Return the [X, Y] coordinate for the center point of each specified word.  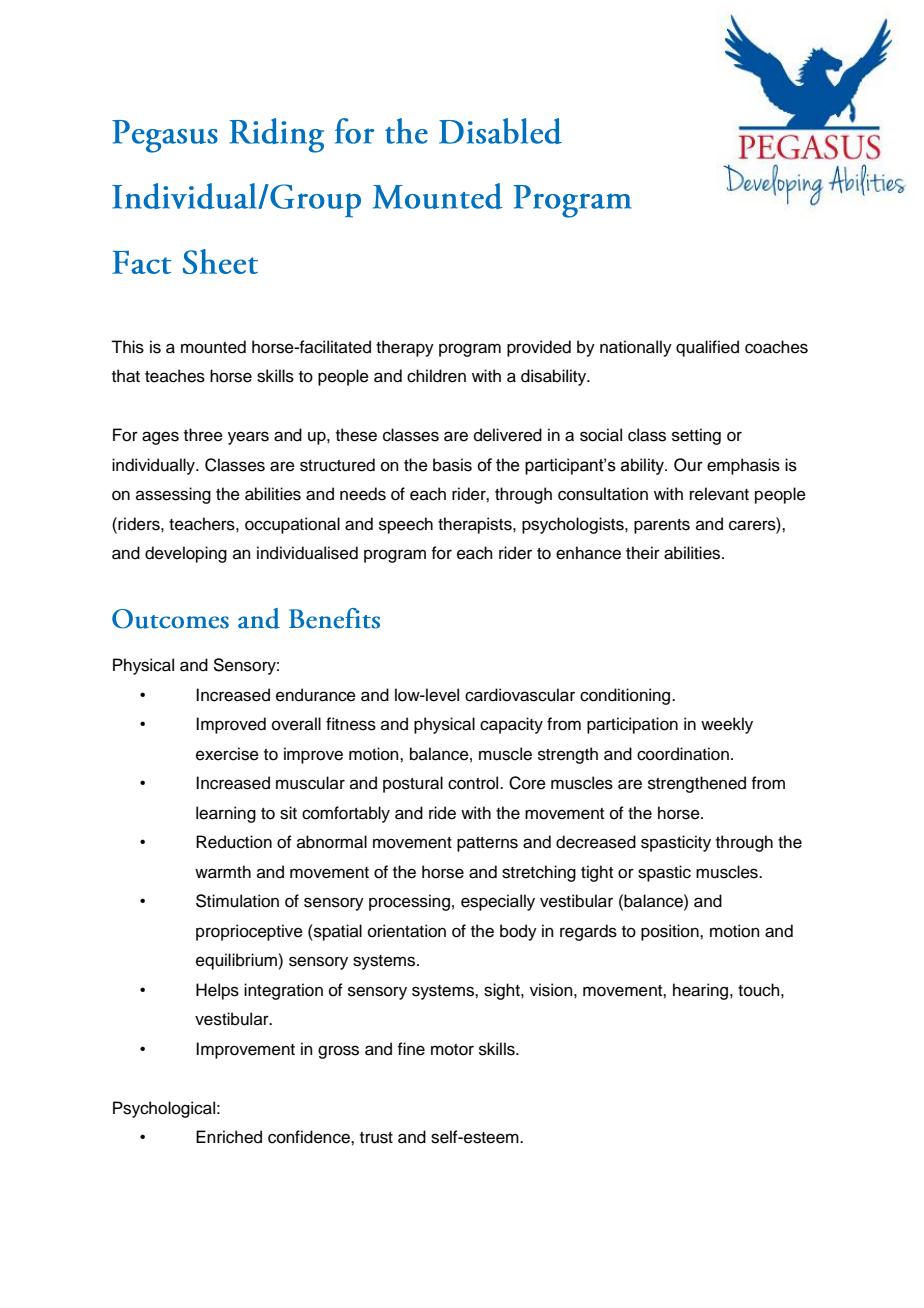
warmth [223, 872]
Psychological [164, 1109]
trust [376, 1138]
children [436, 376]
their [643, 553]
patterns [487, 844]
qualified [707, 348]
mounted [213, 347]
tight [597, 873]
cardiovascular [520, 695]
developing [186, 554]
